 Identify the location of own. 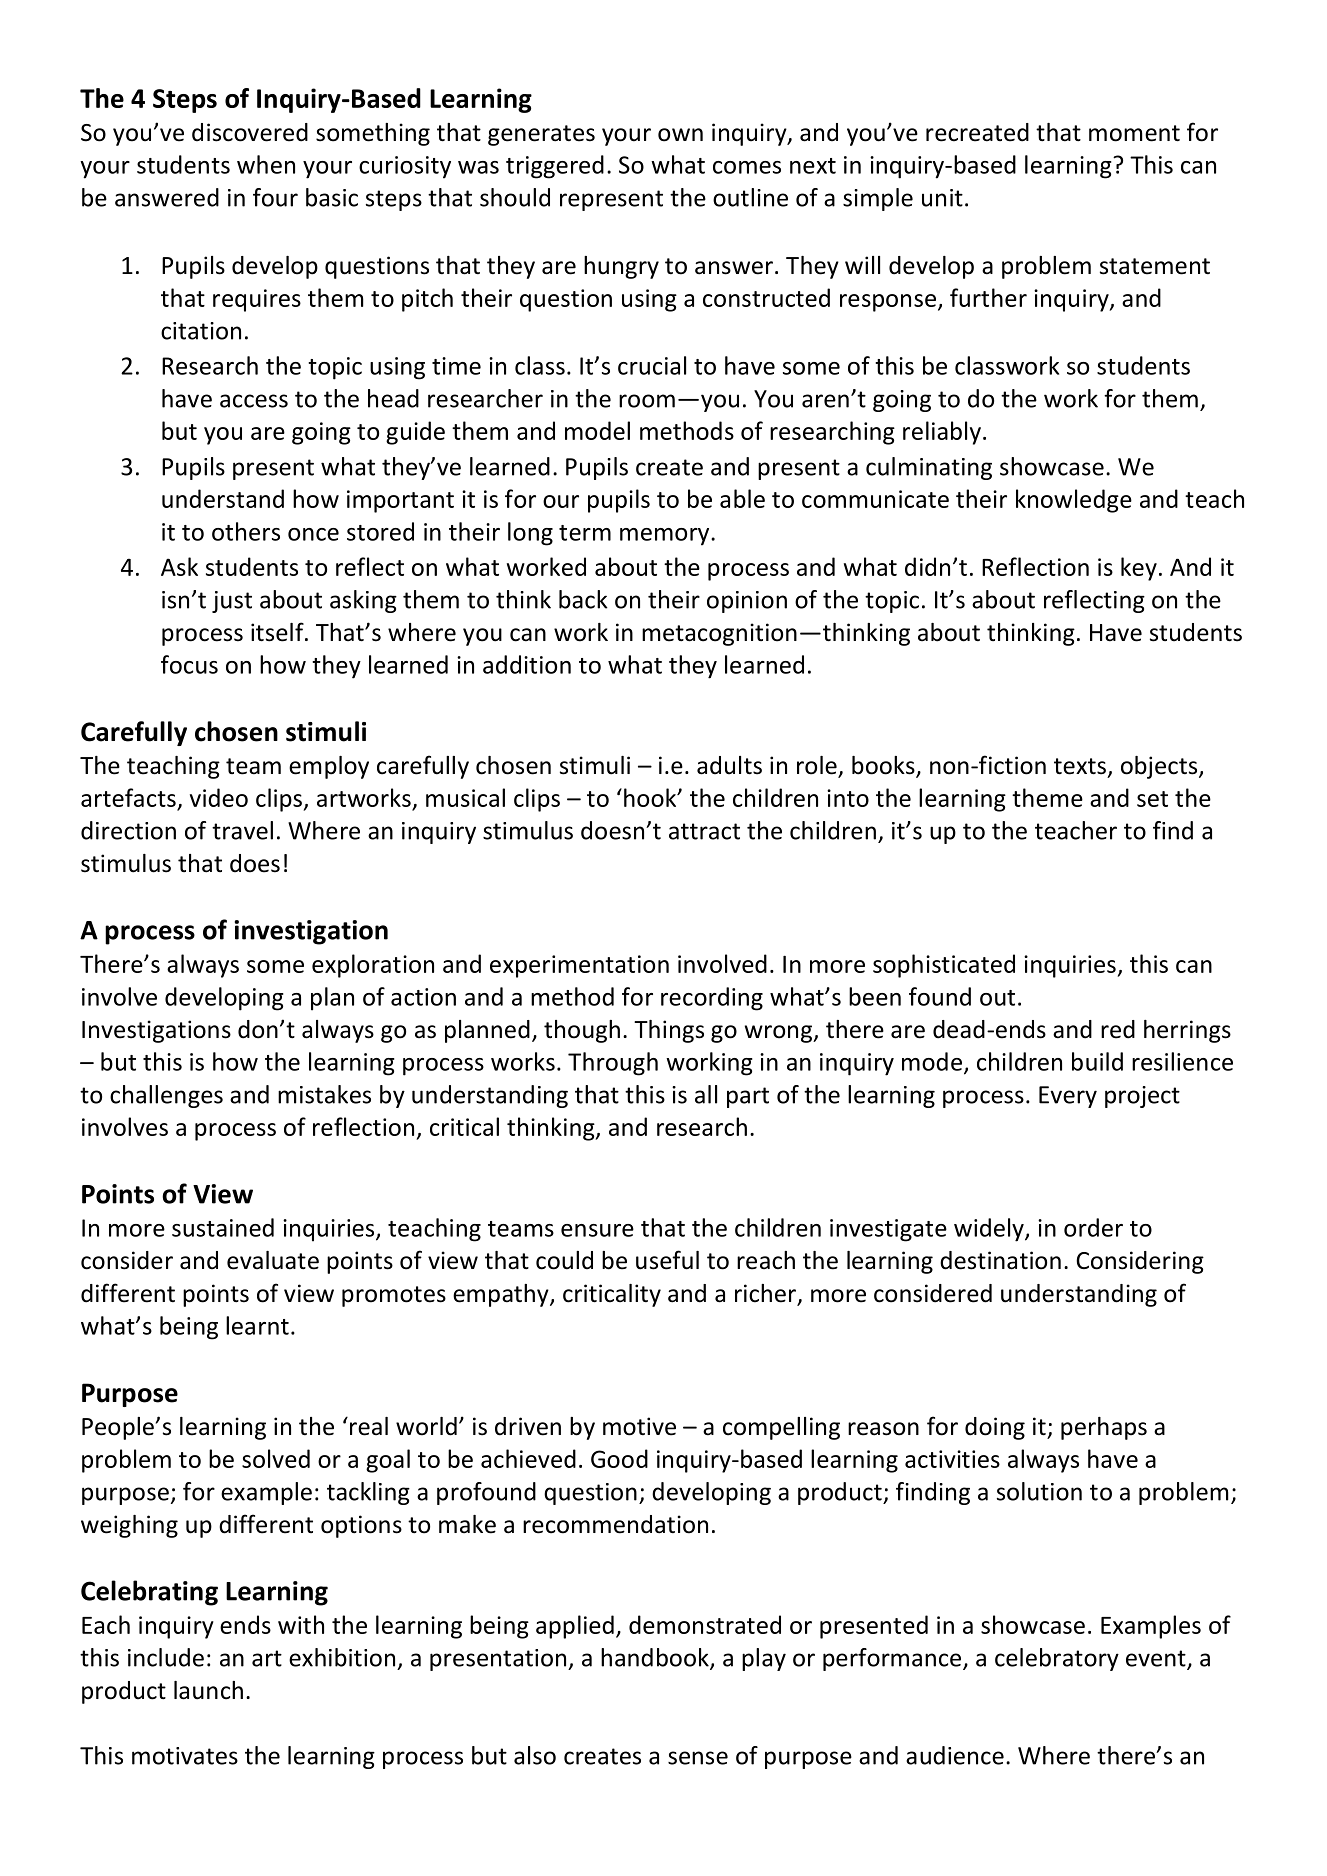
(680, 135).
